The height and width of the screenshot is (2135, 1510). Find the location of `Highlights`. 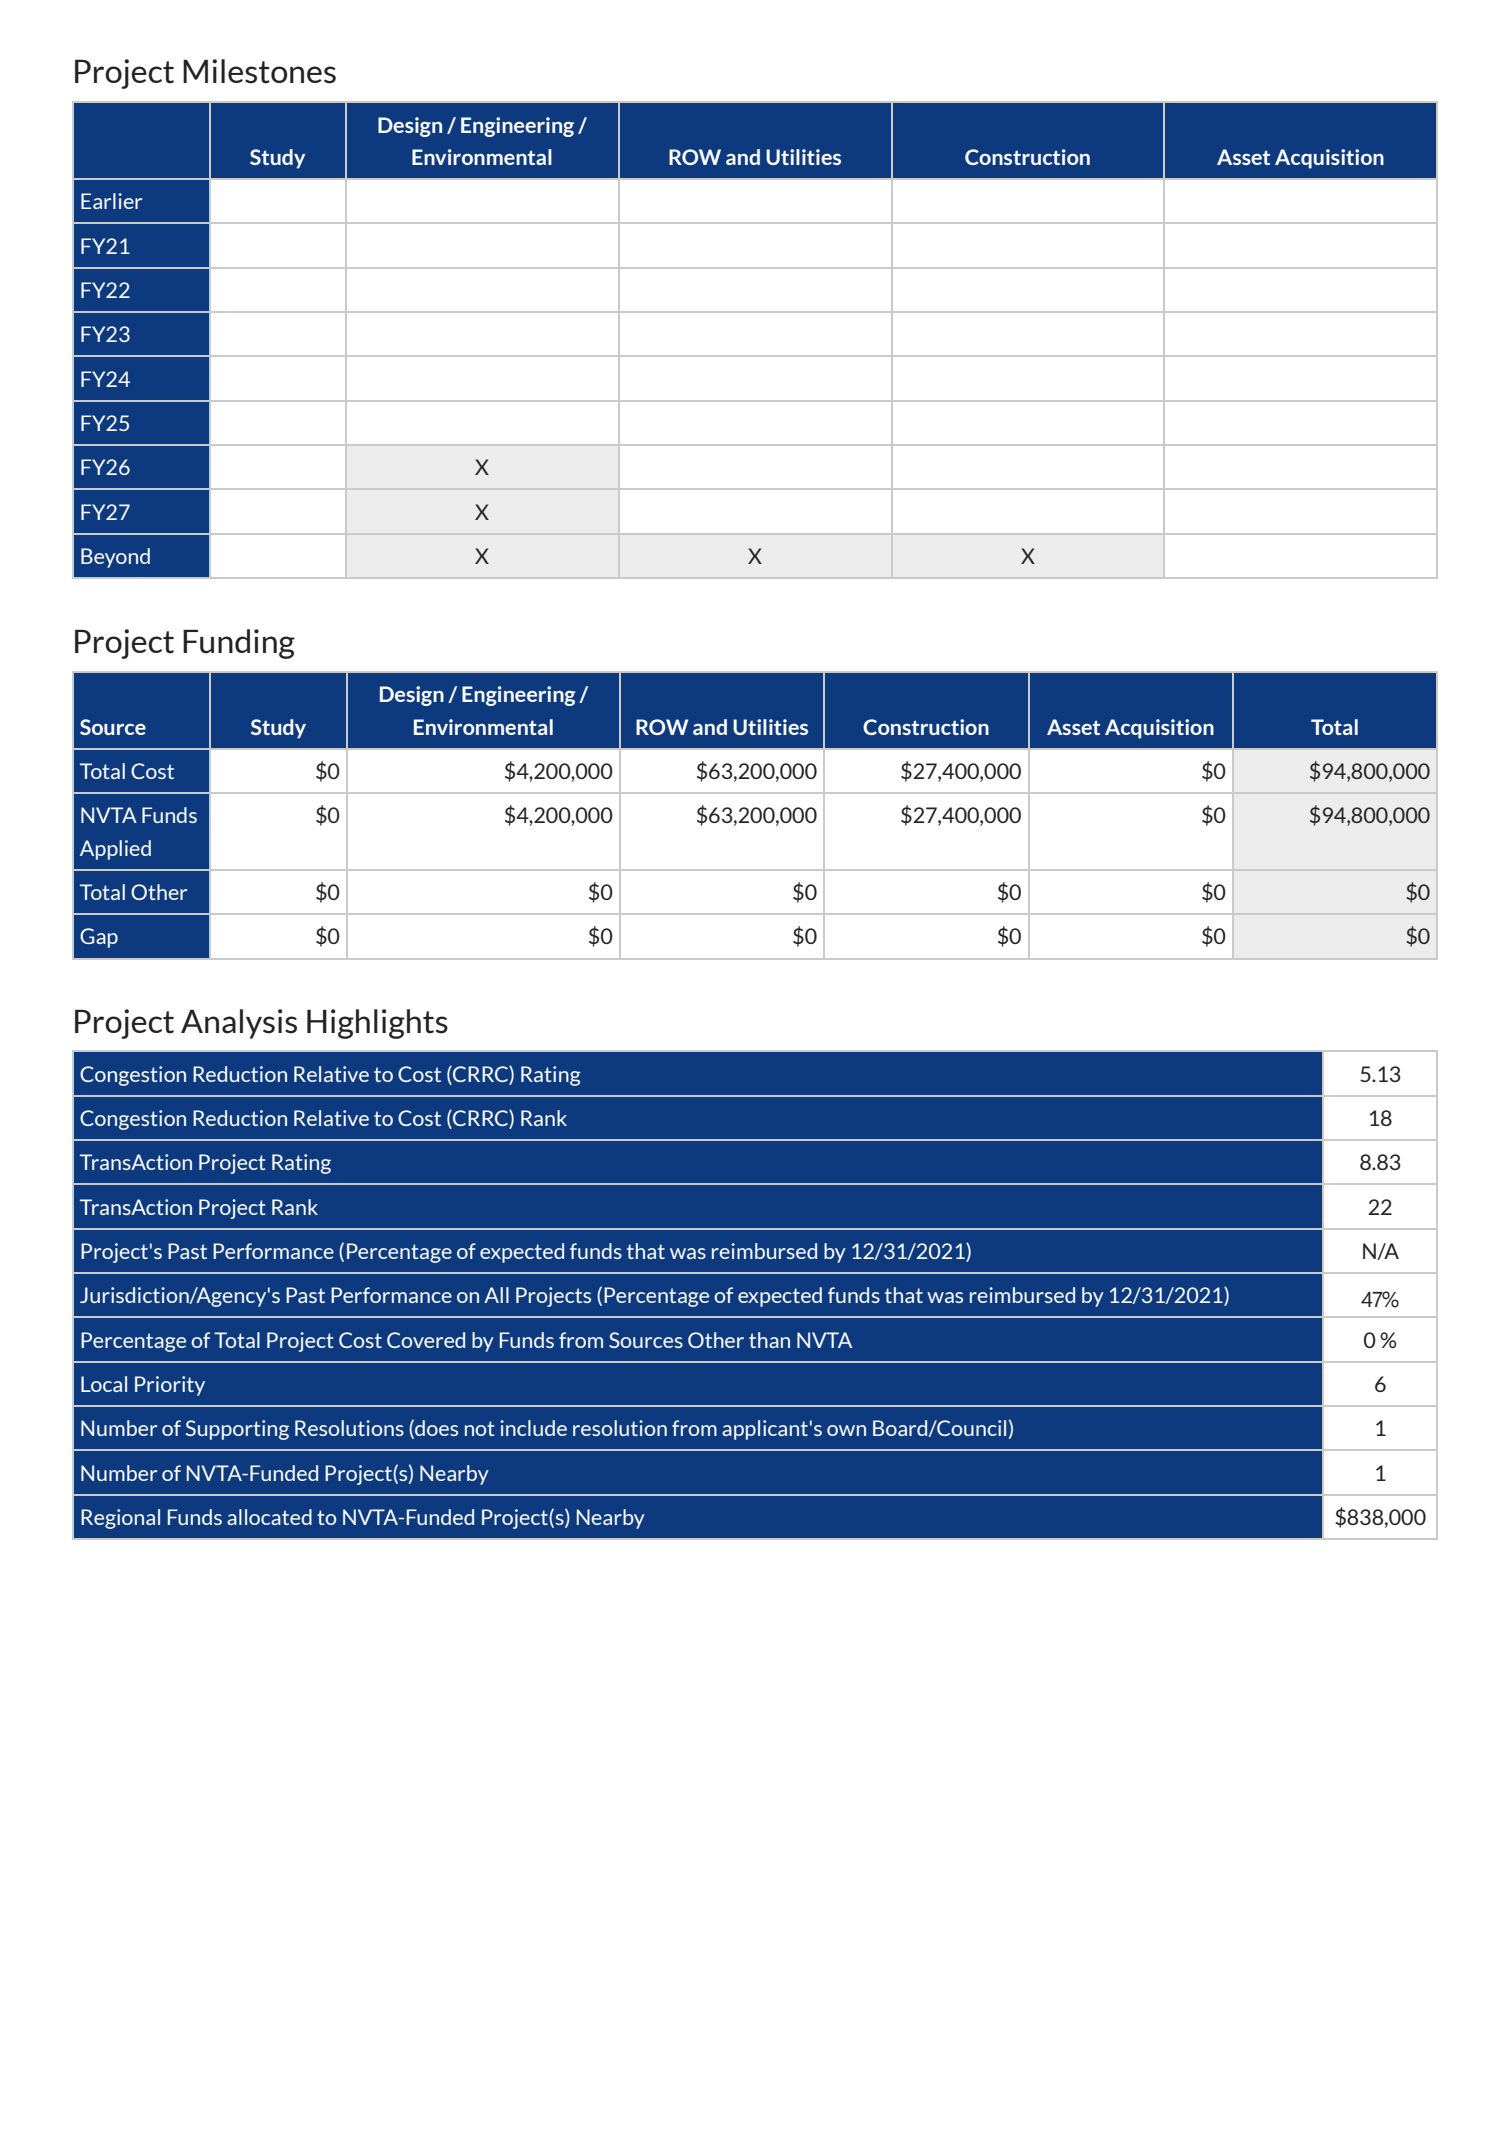

Highlights is located at coordinates (377, 1024).
